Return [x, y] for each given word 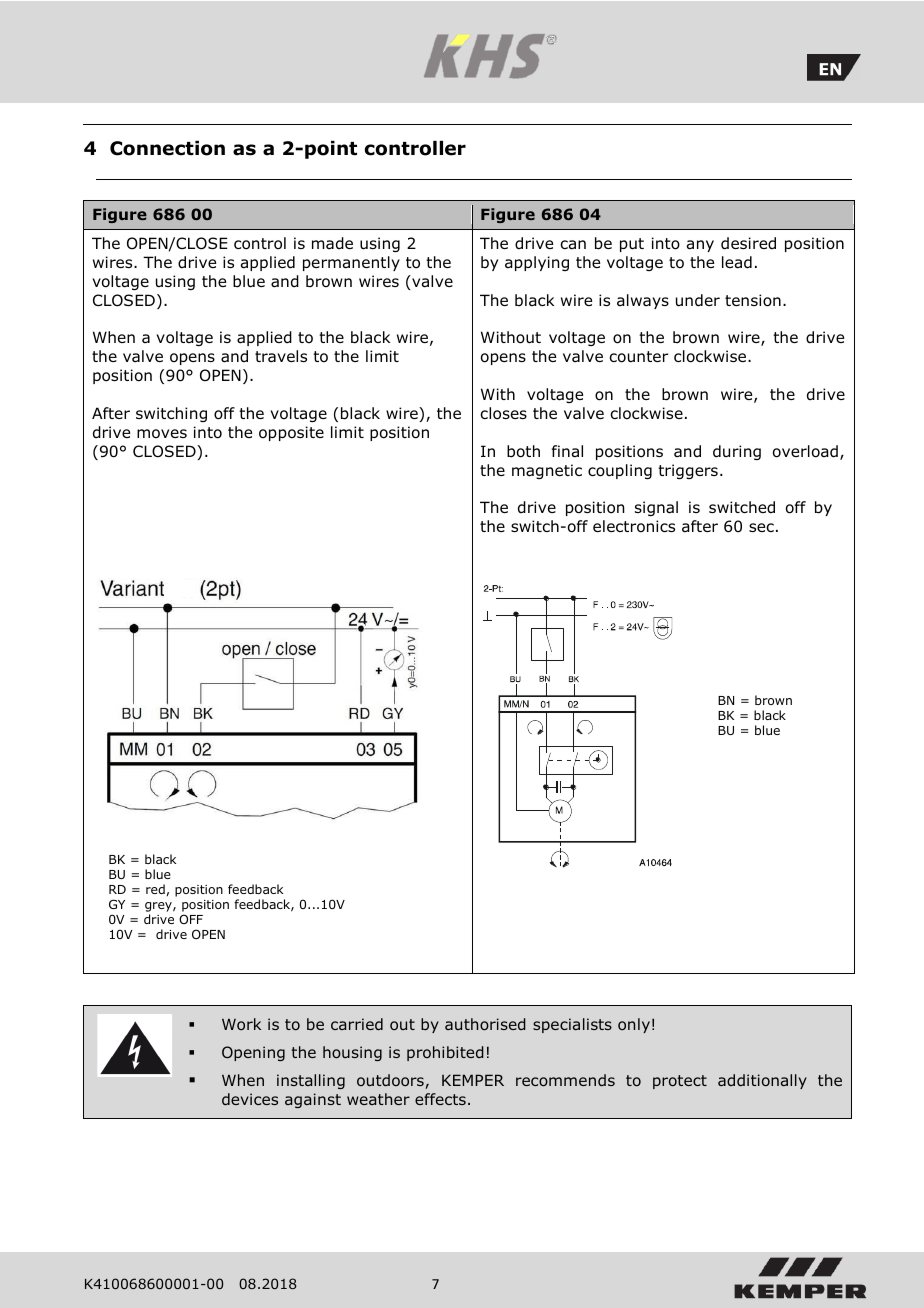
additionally [762, 1081]
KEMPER [473, 1080]
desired [748, 243]
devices [250, 1099]
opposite [291, 433]
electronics [634, 526]
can [573, 245]
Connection [167, 148]
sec [761, 527]
